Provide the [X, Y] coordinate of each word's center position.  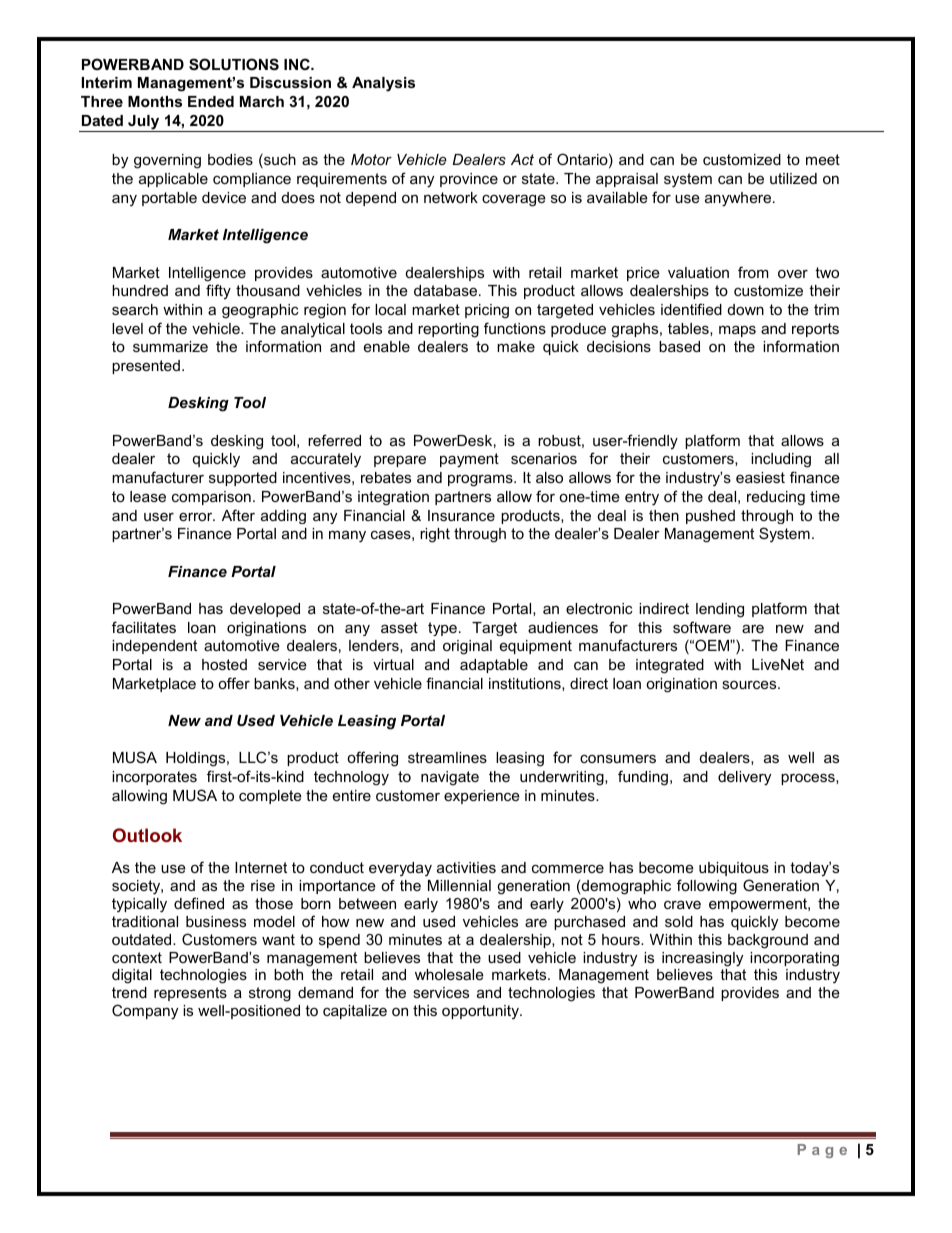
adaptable [494, 666]
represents [190, 994]
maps [737, 331]
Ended [211, 101]
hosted [224, 664]
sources [750, 684]
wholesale [449, 974]
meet [823, 159]
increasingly [702, 959]
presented [146, 367]
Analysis [383, 84]
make [516, 346]
